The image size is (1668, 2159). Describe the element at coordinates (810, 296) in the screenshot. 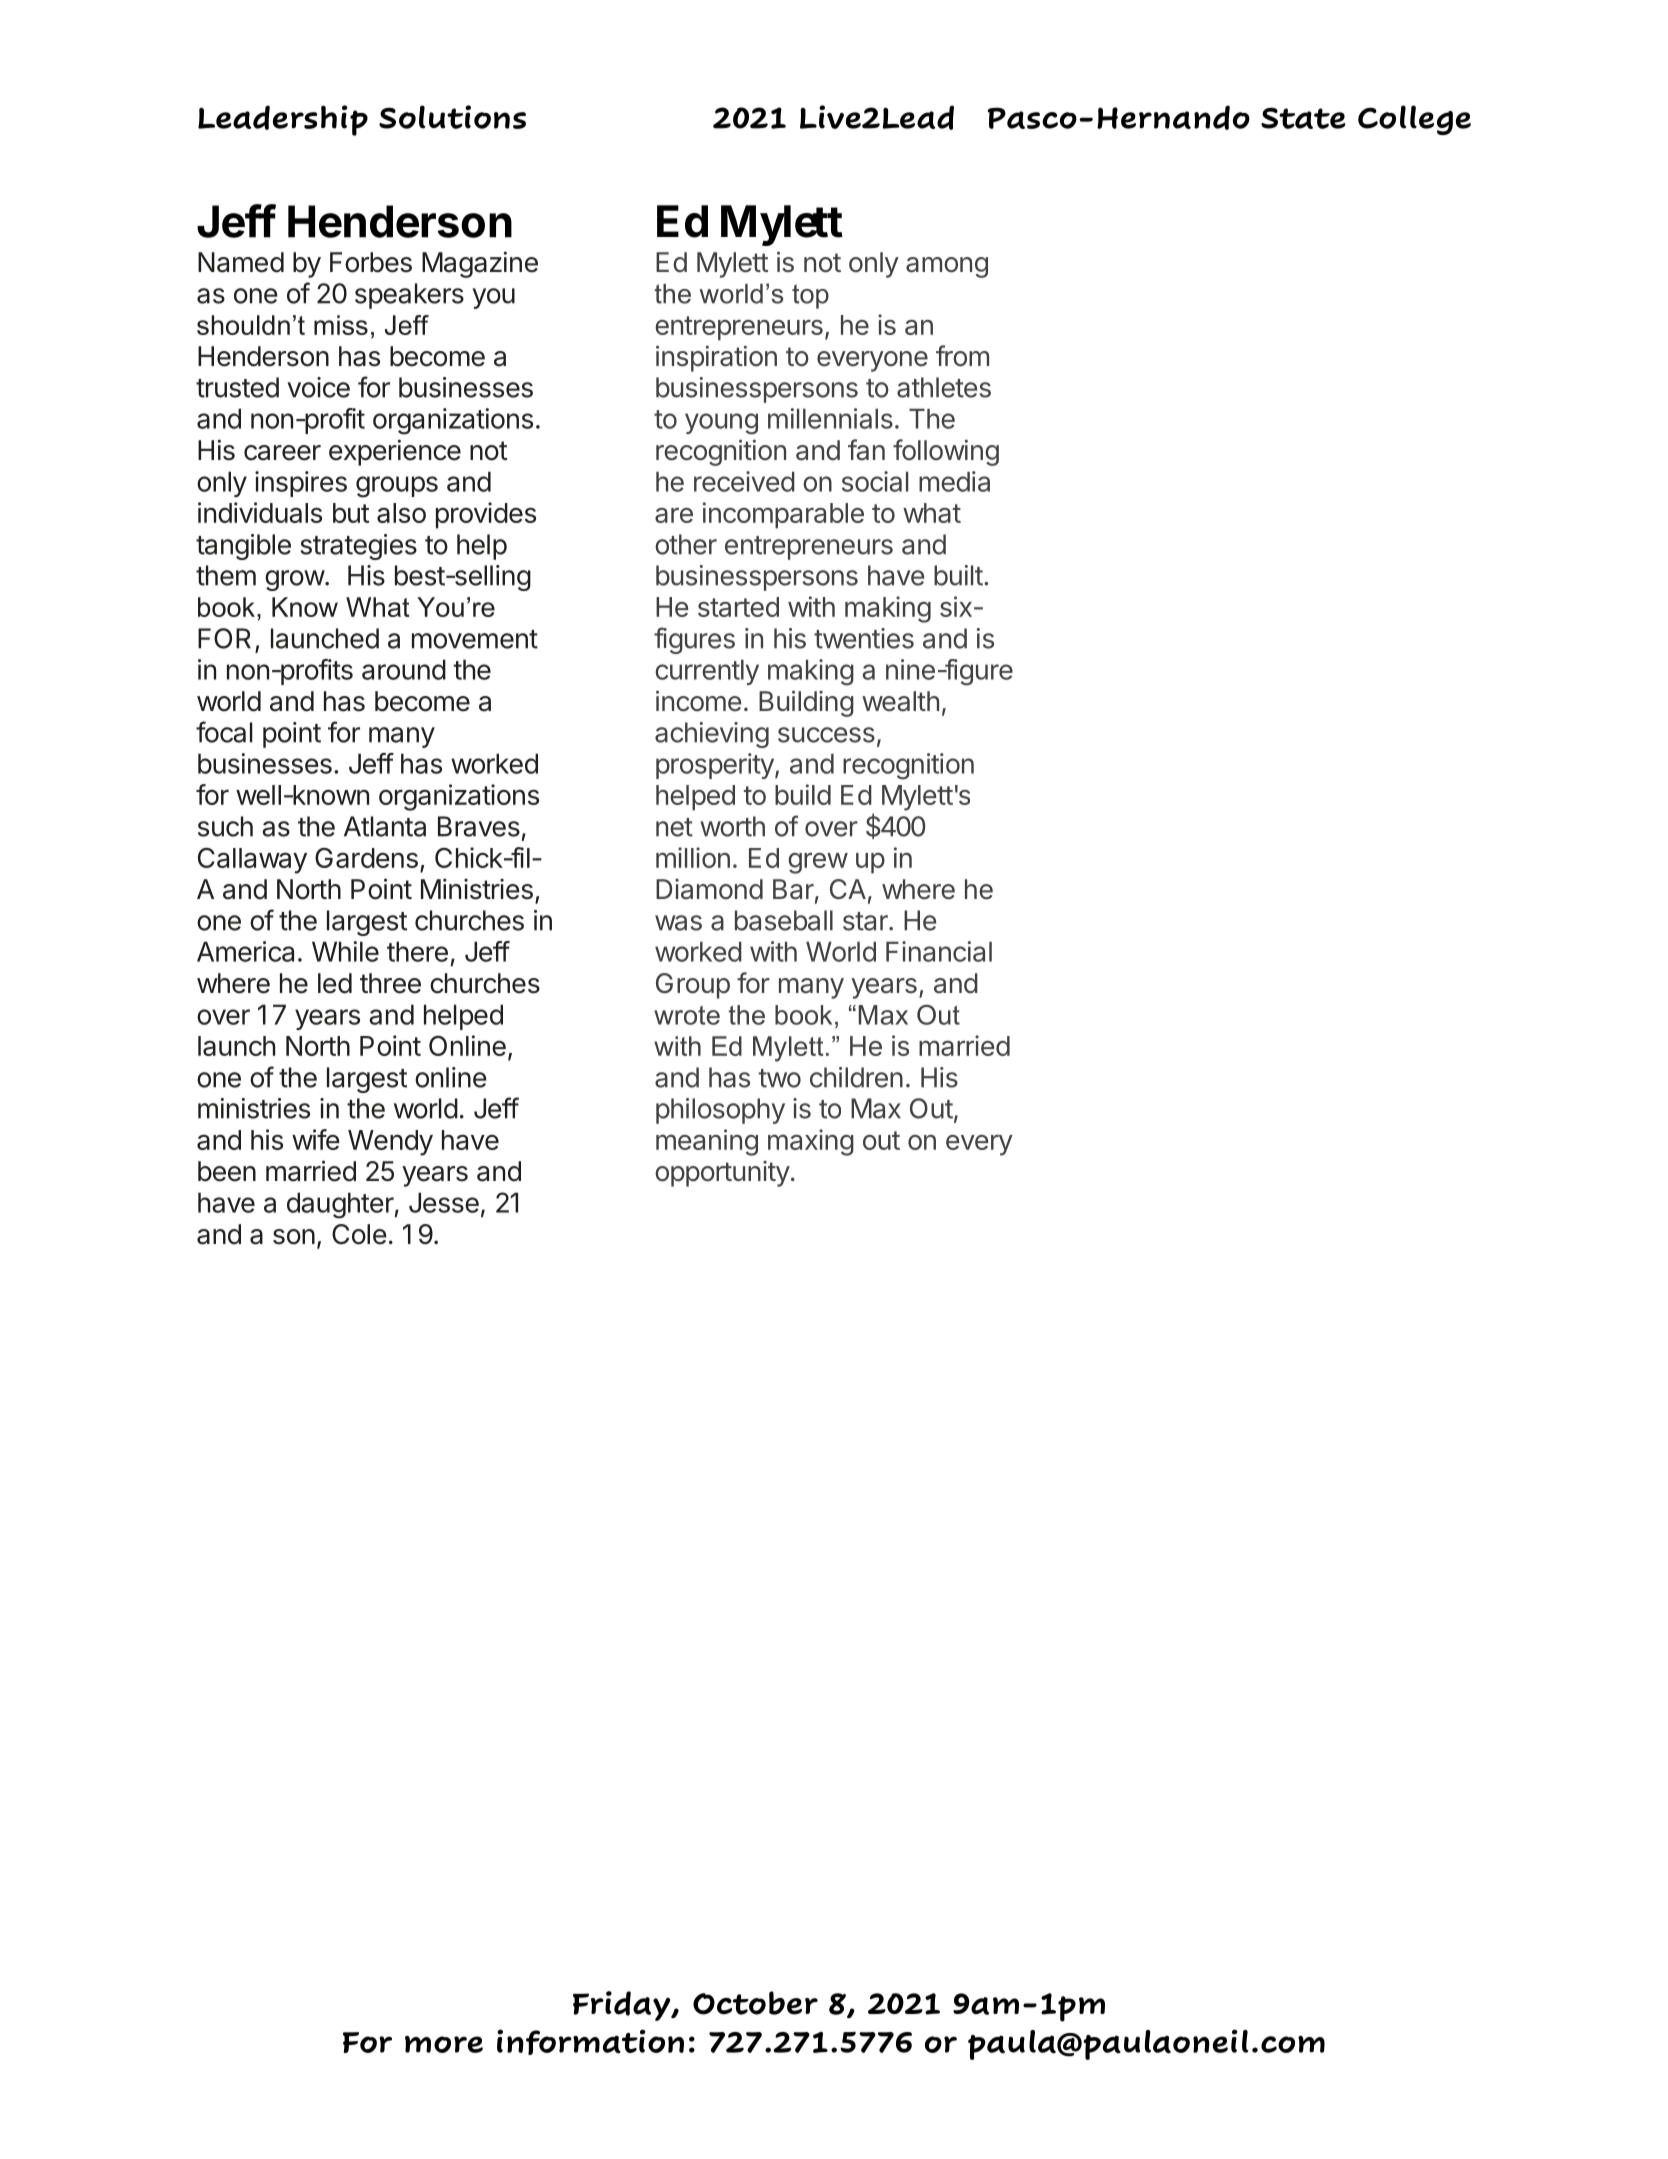

I see `top` at that location.
